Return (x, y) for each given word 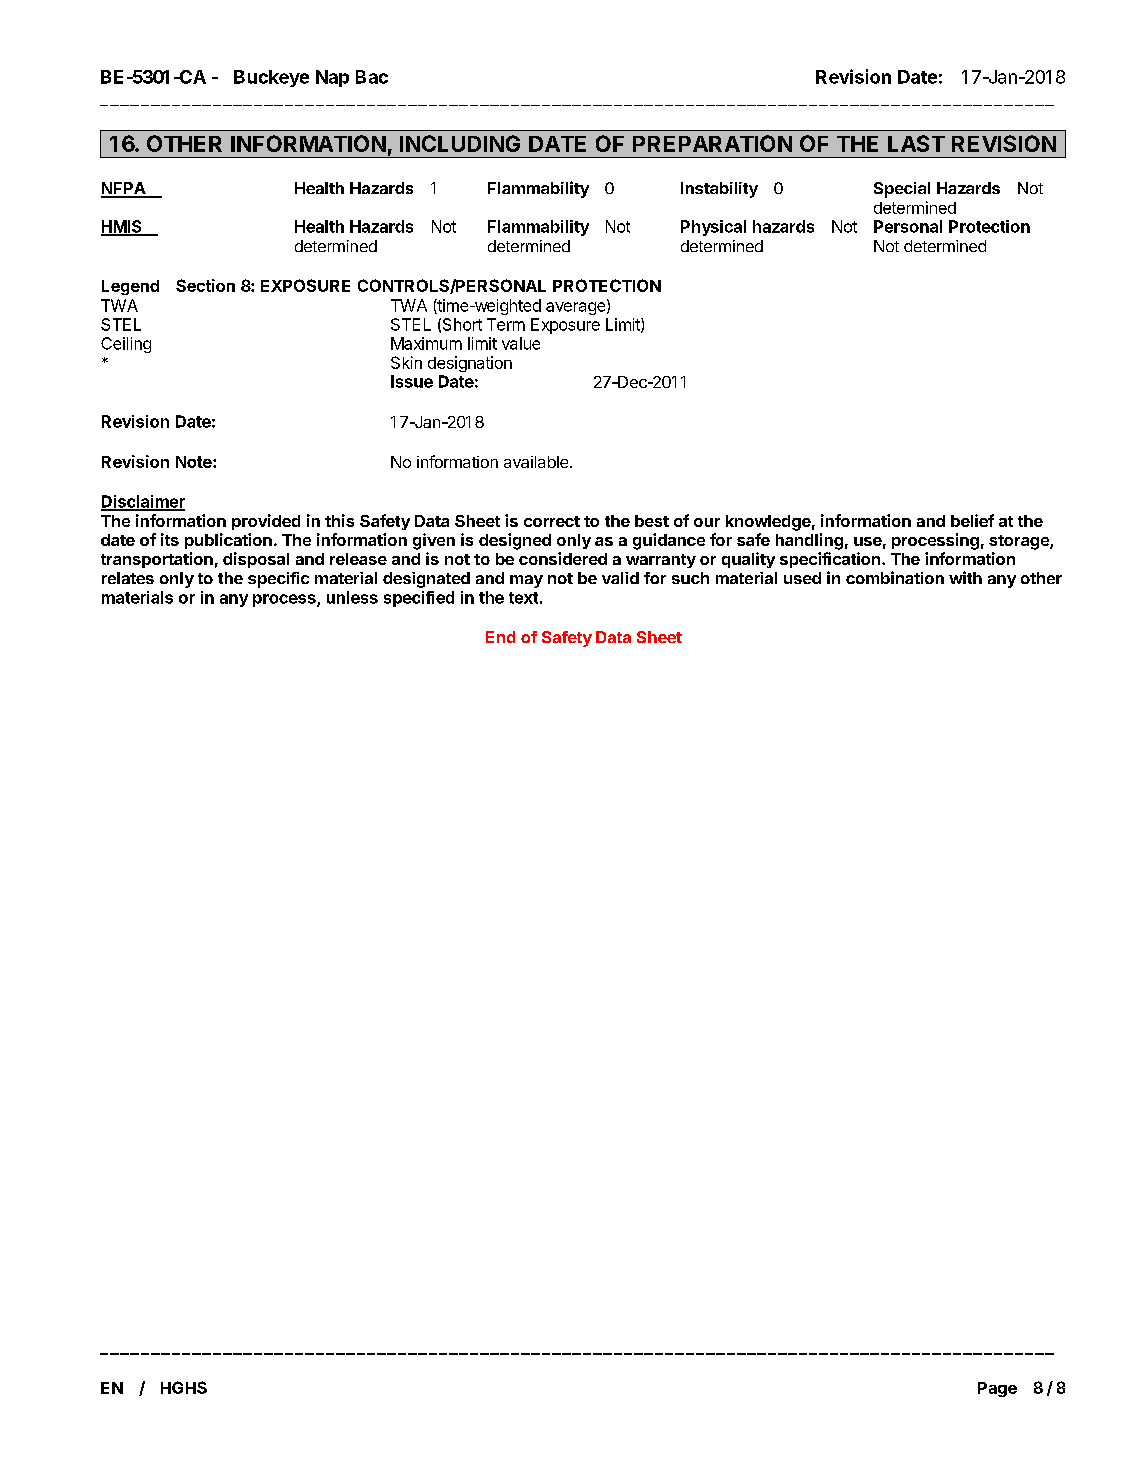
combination (895, 577)
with (965, 577)
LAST (916, 143)
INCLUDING (460, 143)
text (523, 598)
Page (997, 1389)
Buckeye (271, 78)
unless (352, 597)
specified (419, 599)
